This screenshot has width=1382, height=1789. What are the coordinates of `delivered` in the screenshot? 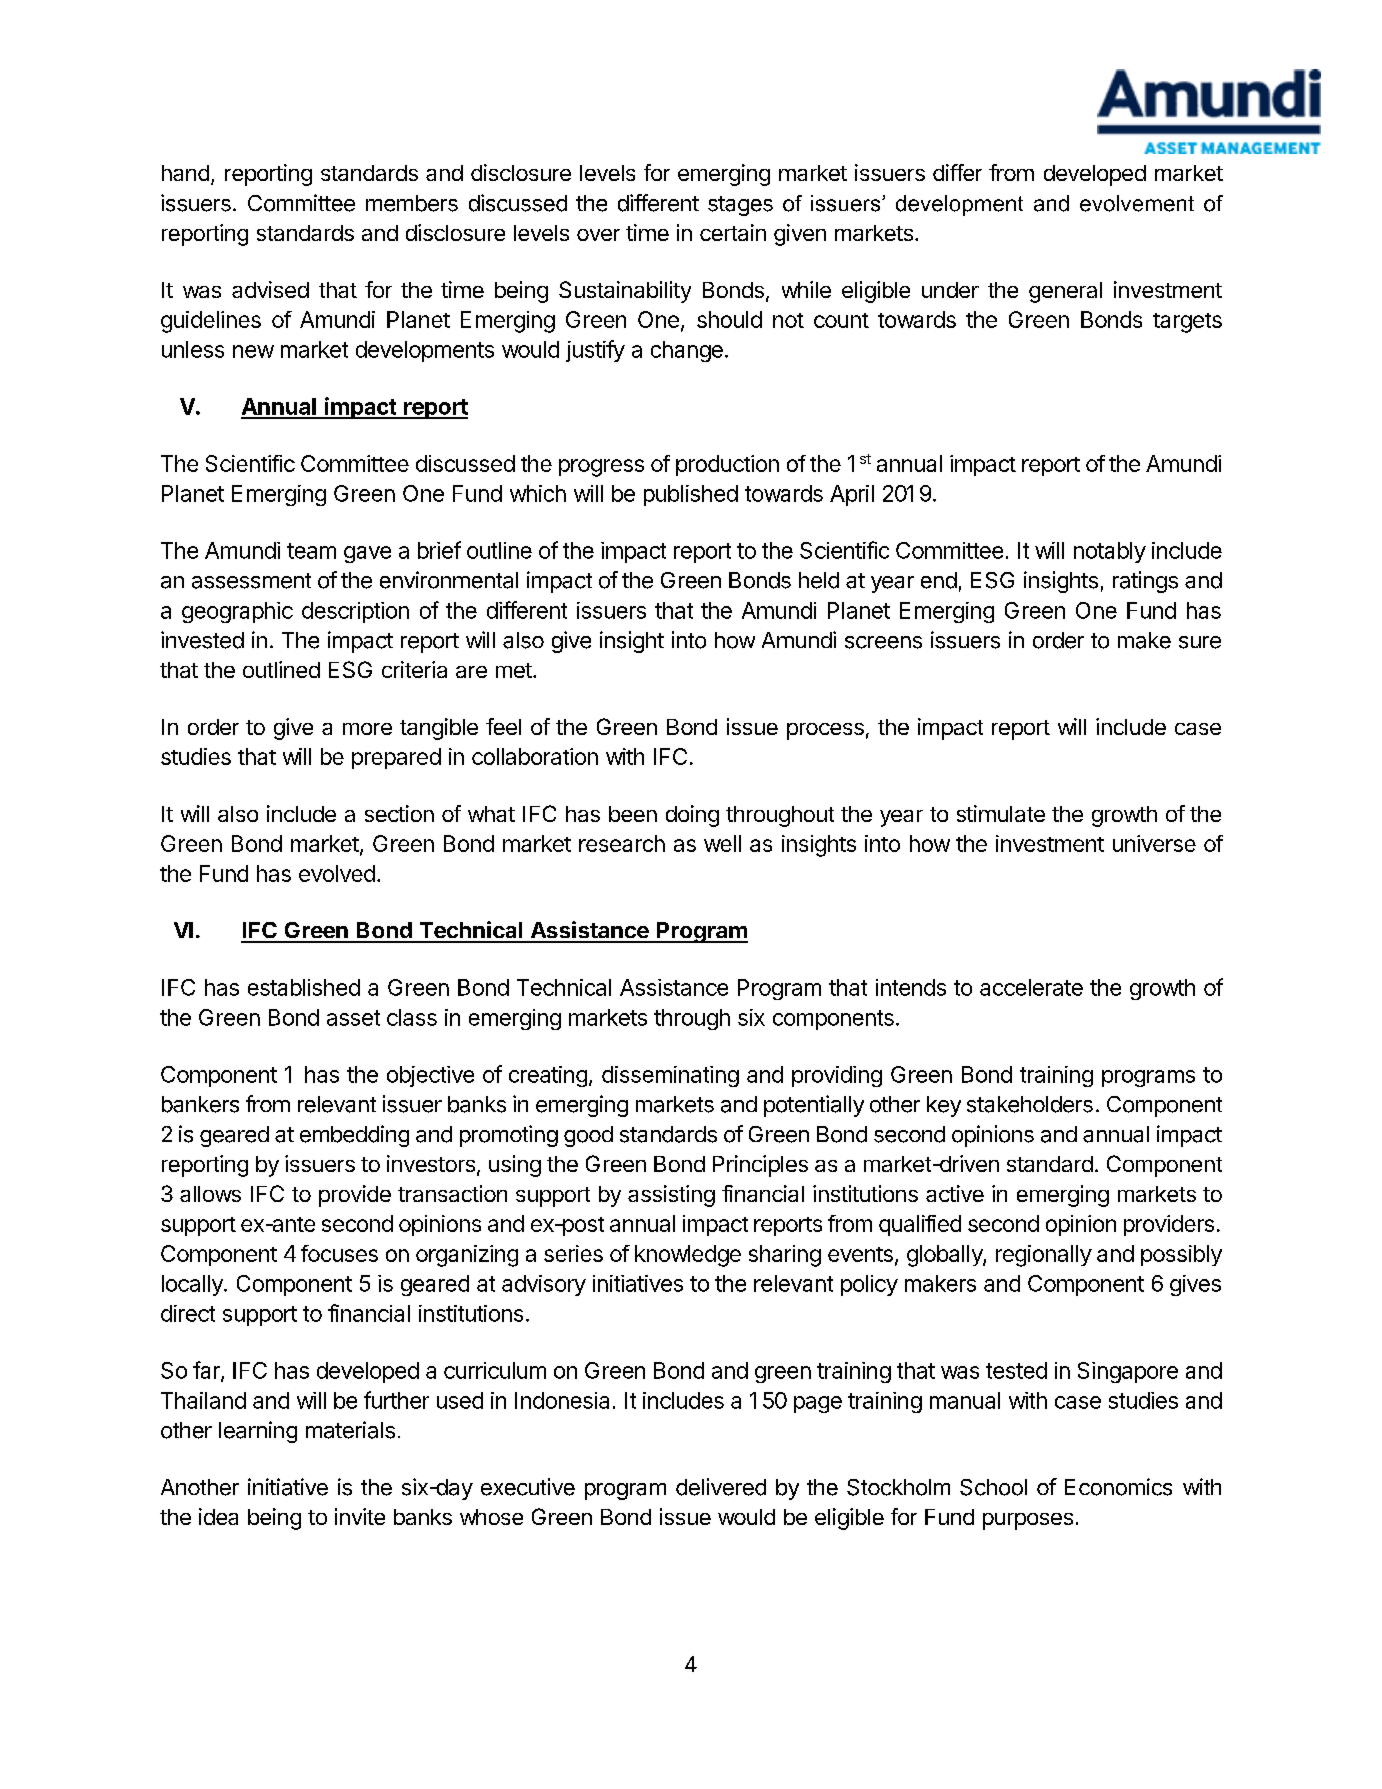 It's located at (721, 1487).
